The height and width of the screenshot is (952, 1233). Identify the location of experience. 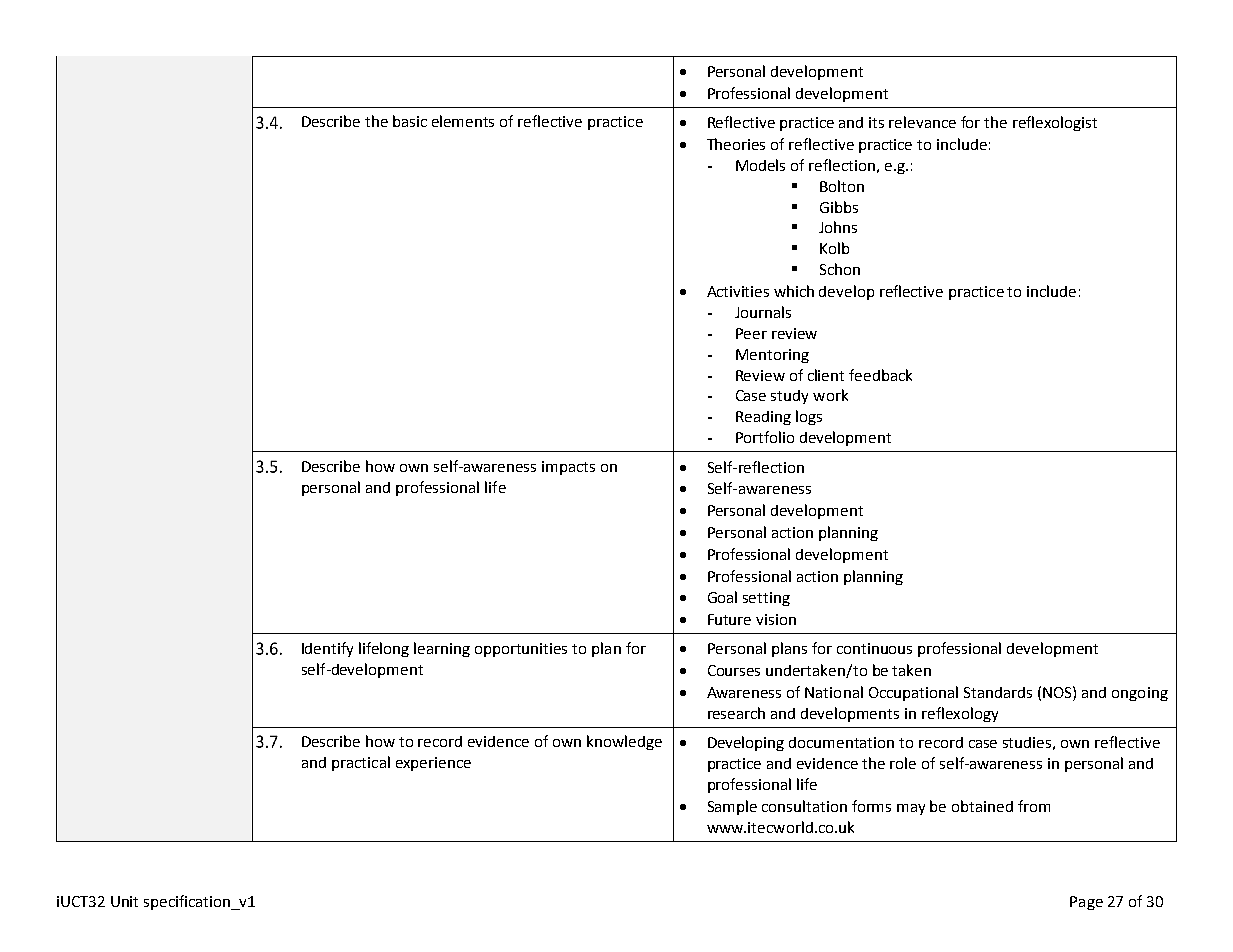
(433, 764).
